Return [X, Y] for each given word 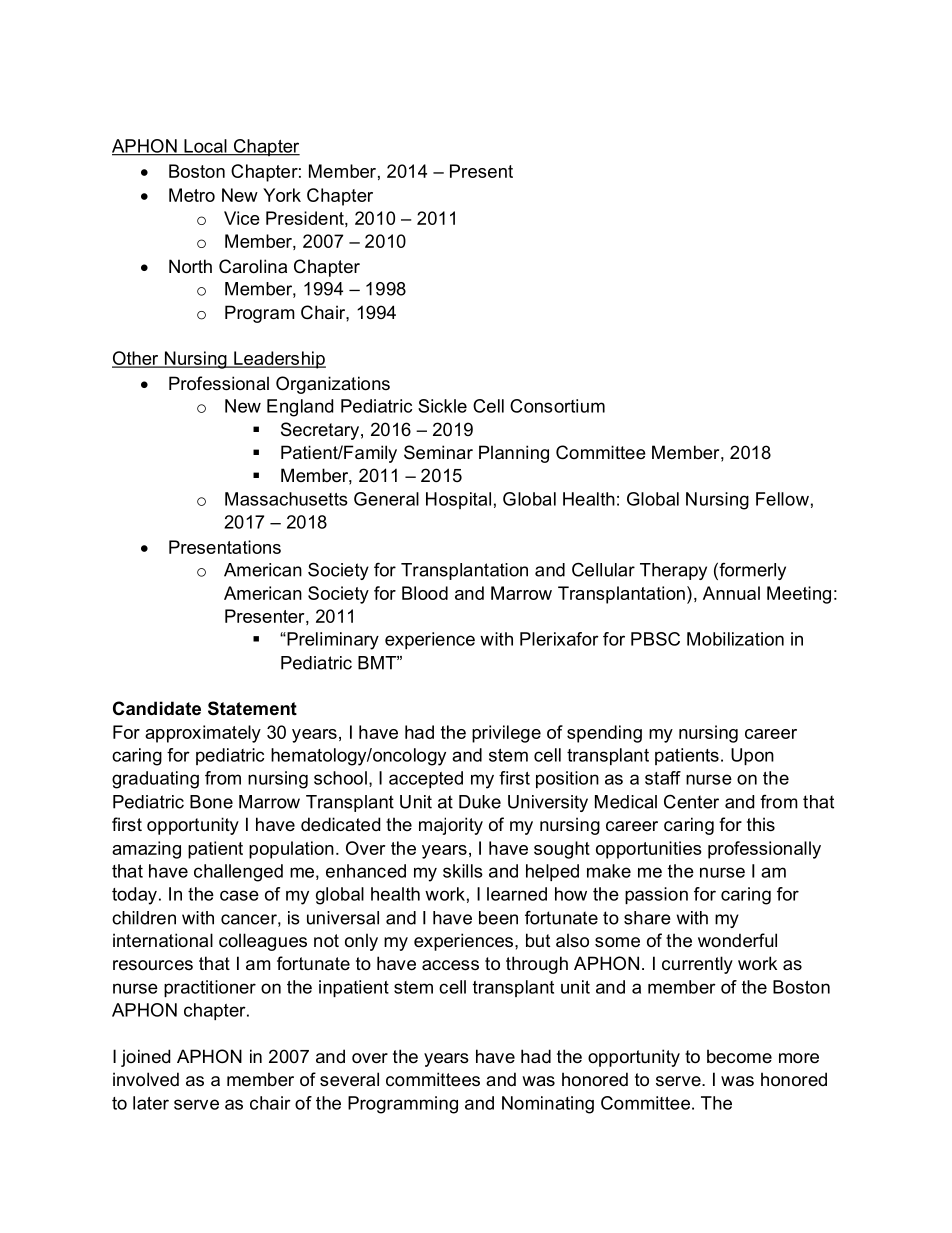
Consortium [557, 406]
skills [463, 871]
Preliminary [332, 641]
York [282, 195]
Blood [425, 593]
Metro [192, 195]
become [739, 1056]
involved [146, 1079]
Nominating [548, 1105]
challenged [238, 873]
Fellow [782, 499]
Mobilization [735, 639]
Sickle [442, 406]
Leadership [279, 360]
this [761, 824]
